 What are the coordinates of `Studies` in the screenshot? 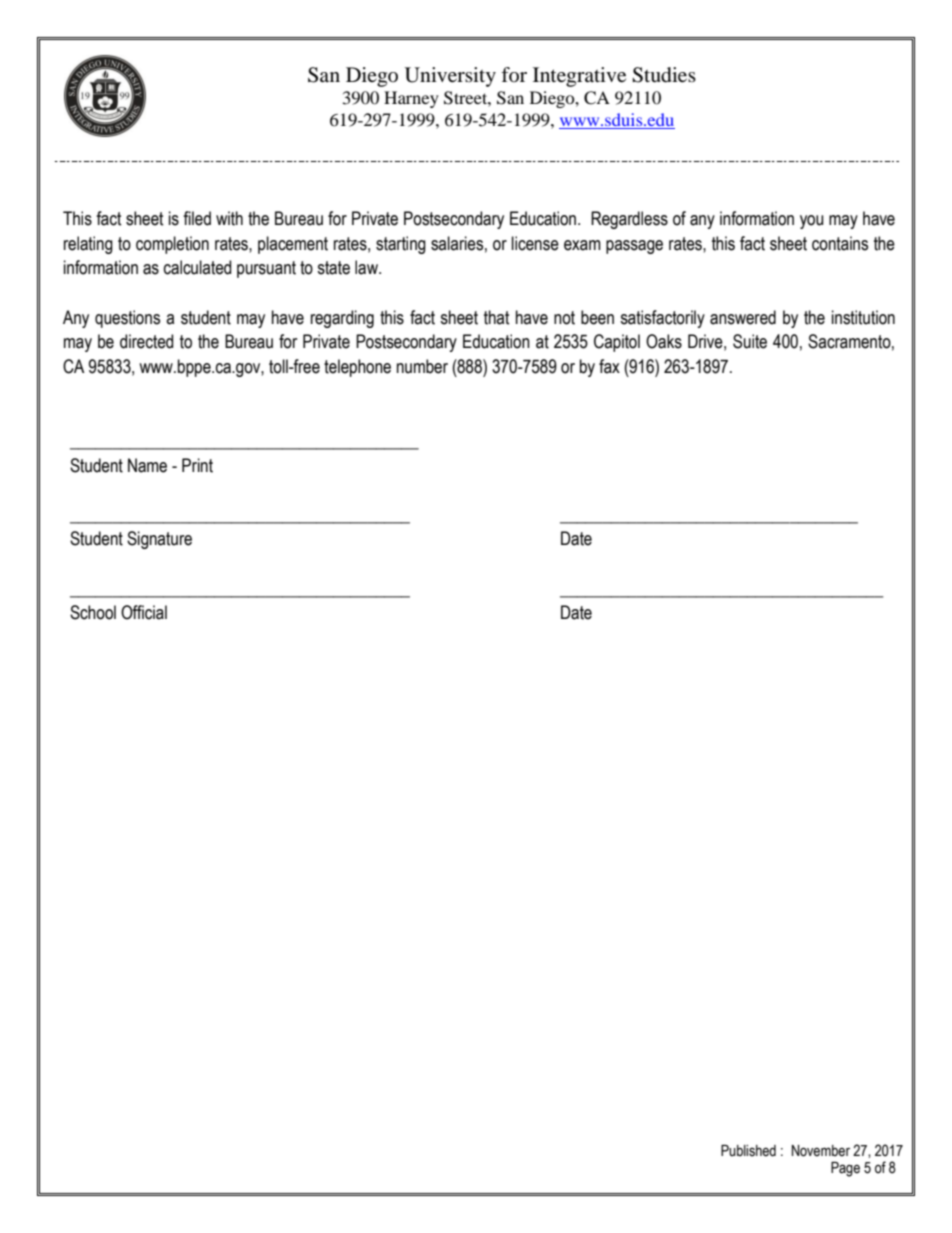 It's located at (664, 75).
